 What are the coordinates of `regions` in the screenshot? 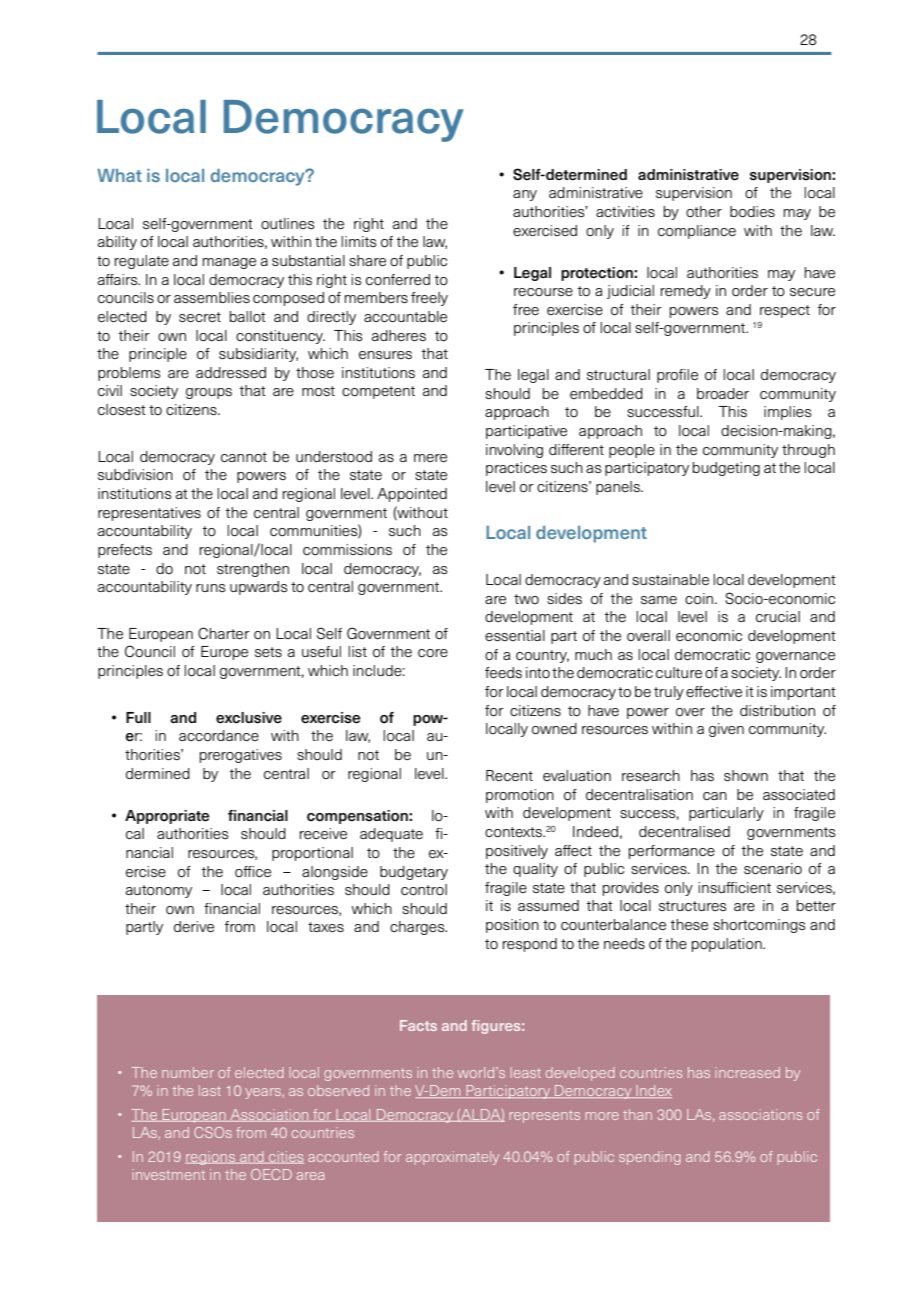 It's located at (211, 1158).
